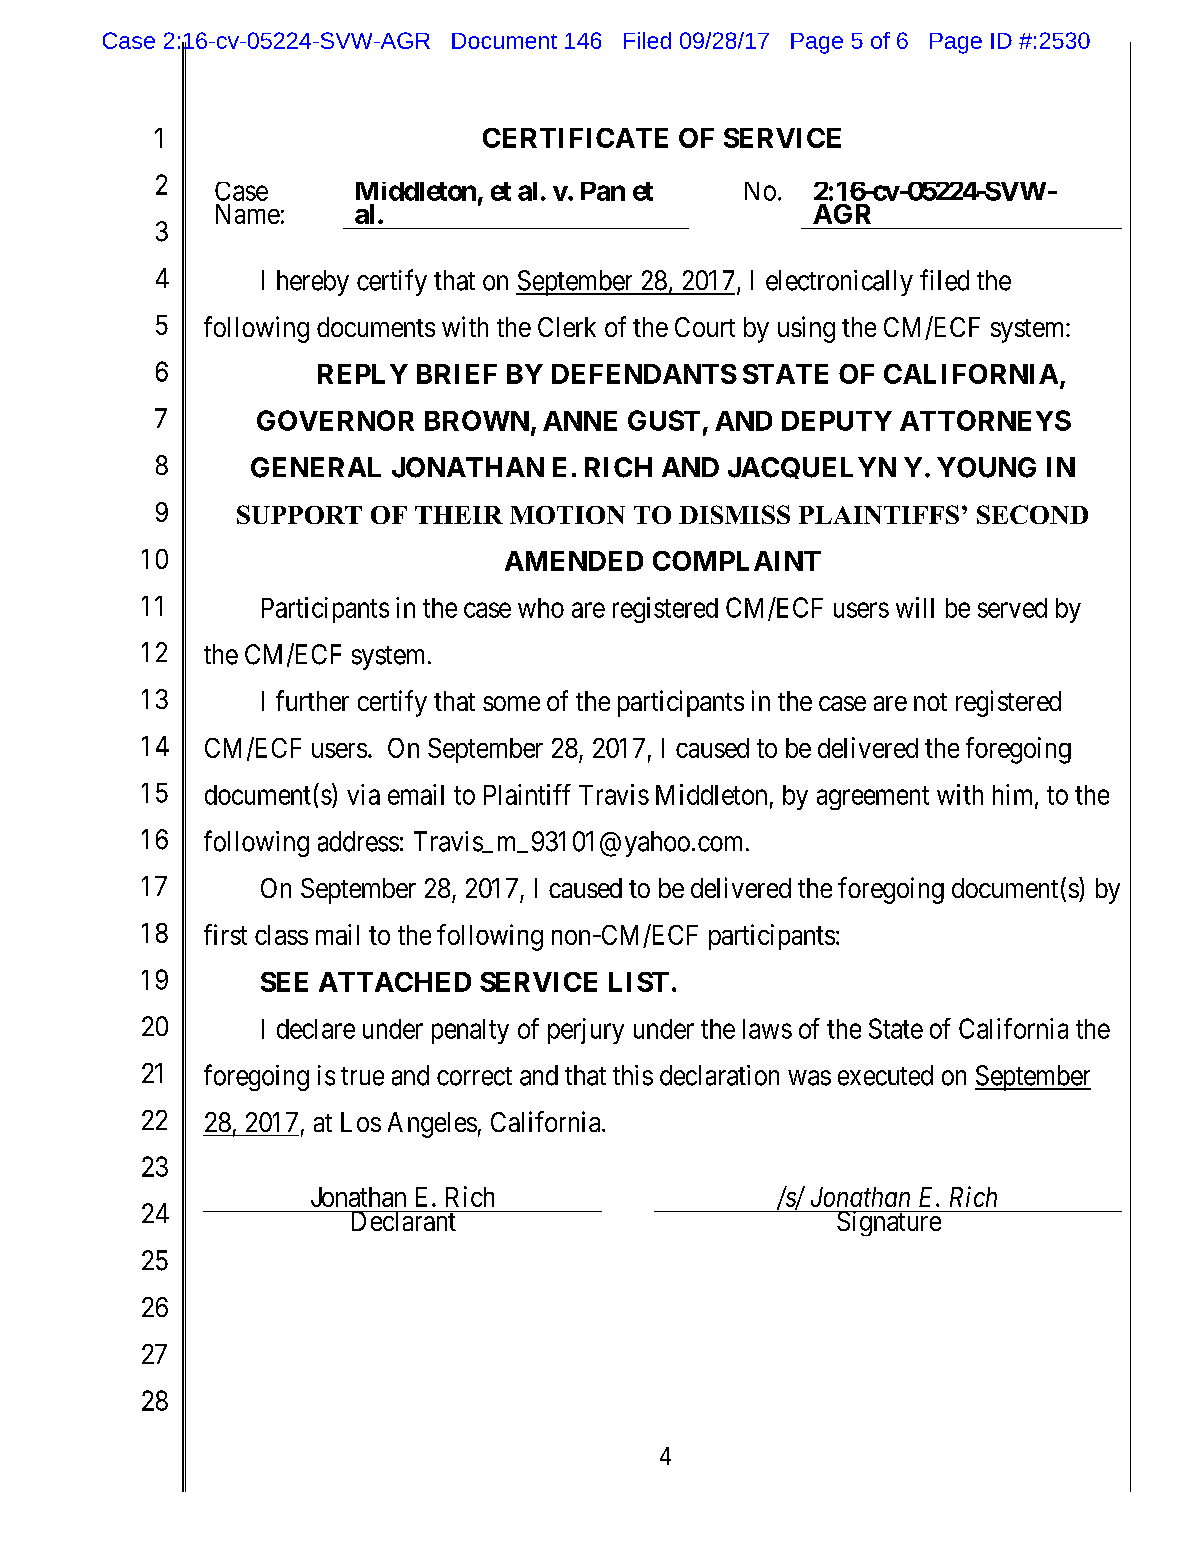 The image size is (1192, 1543). What do you see at coordinates (248, 214) in the image?
I see `Name` at bounding box center [248, 214].
